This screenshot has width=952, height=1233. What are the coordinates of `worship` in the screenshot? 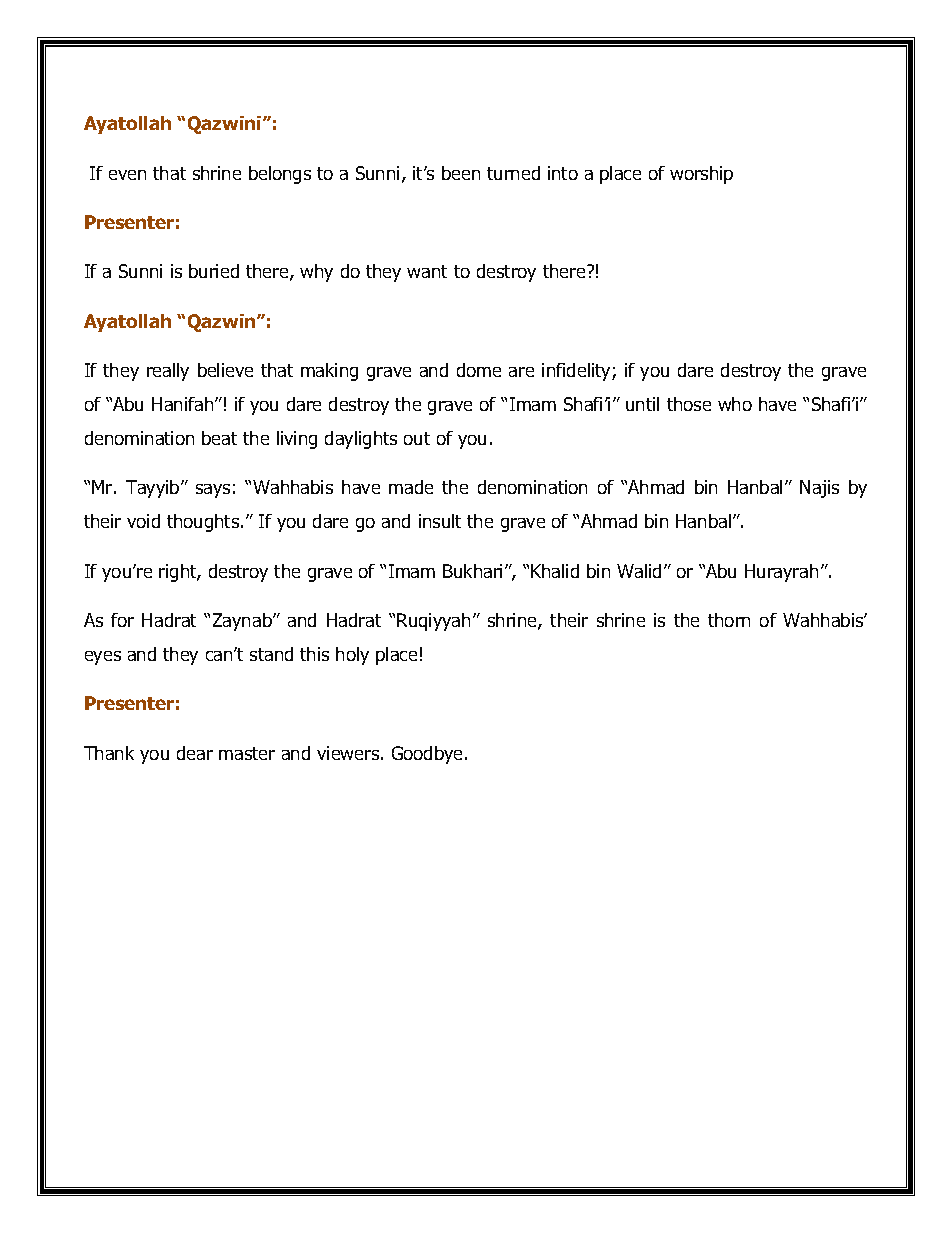 It's located at (701, 175).
